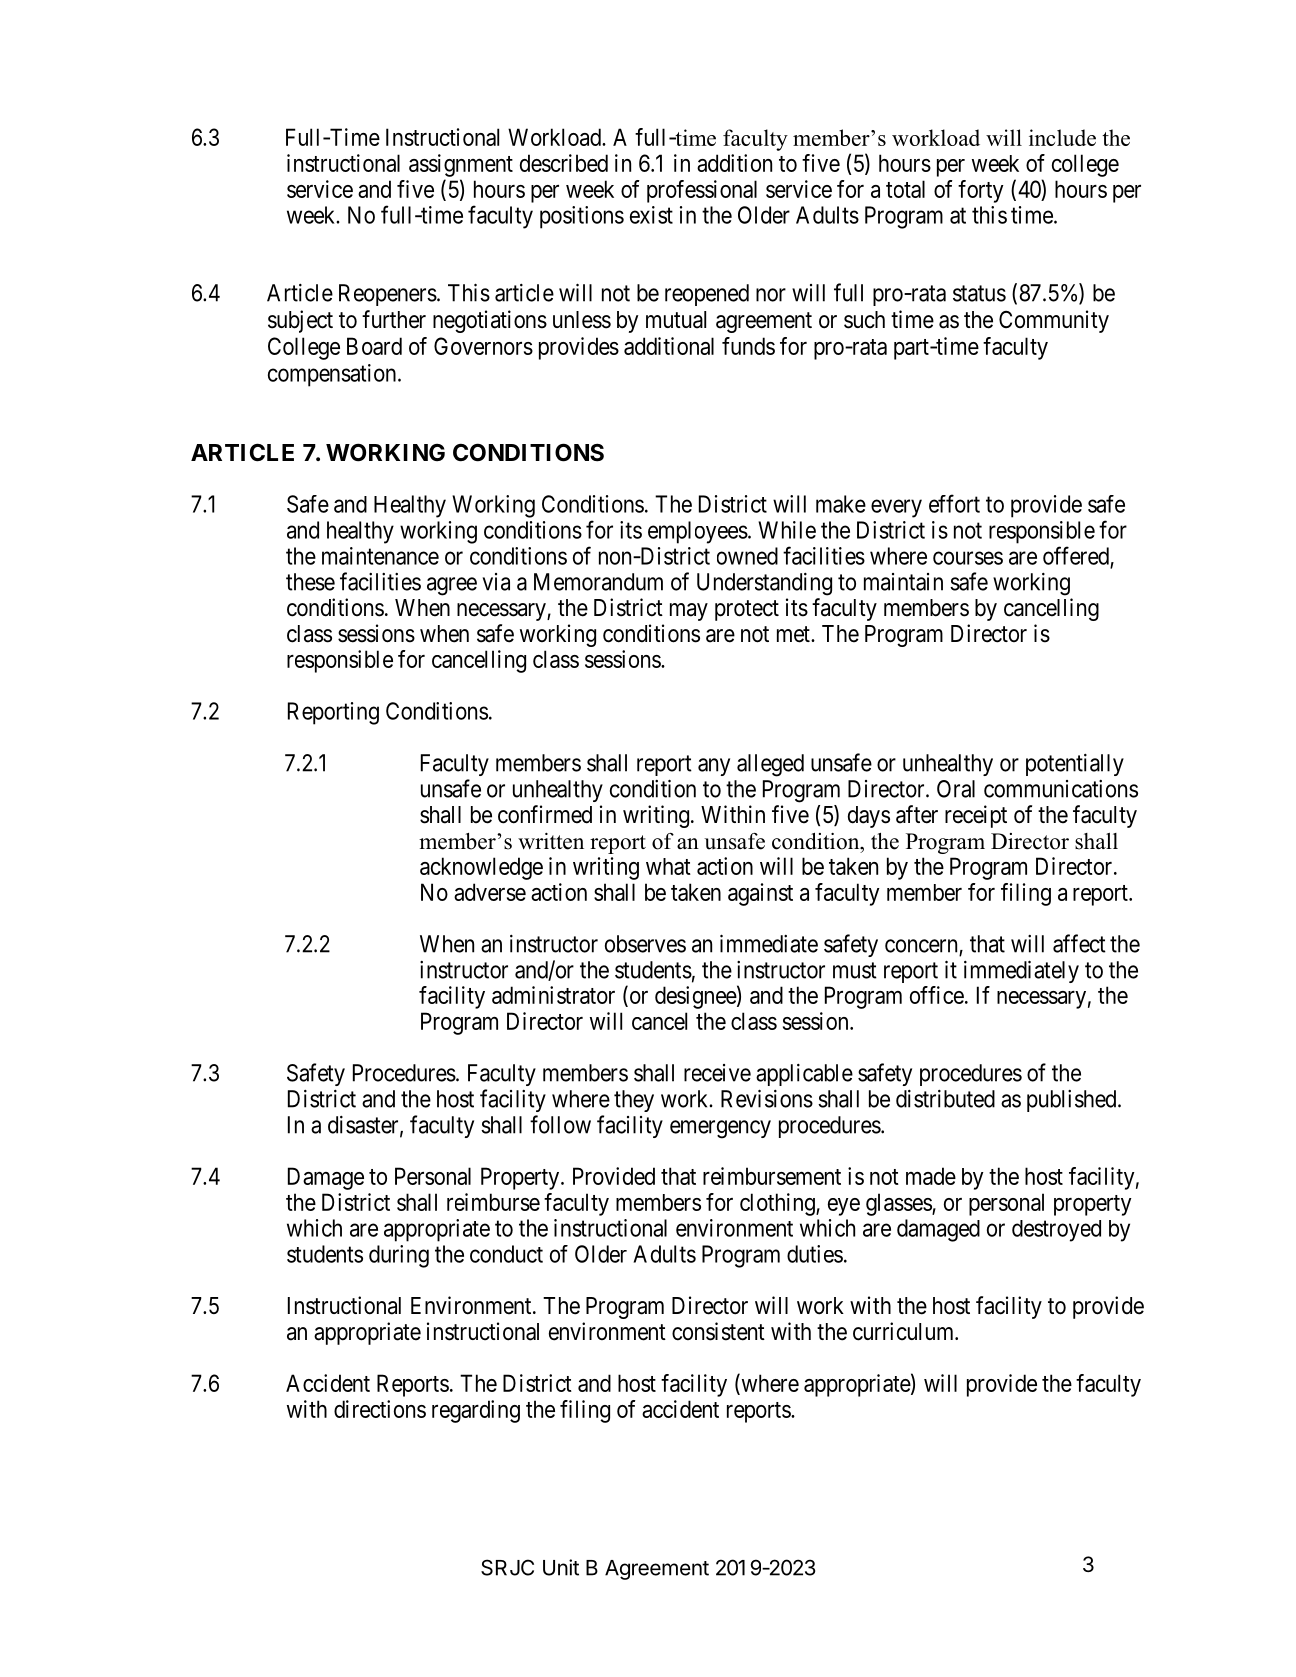 The image size is (1296, 1677). What do you see at coordinates (481, 868) in the screenshot?
I see `acknowledge` at bounding box center [481, 868].
